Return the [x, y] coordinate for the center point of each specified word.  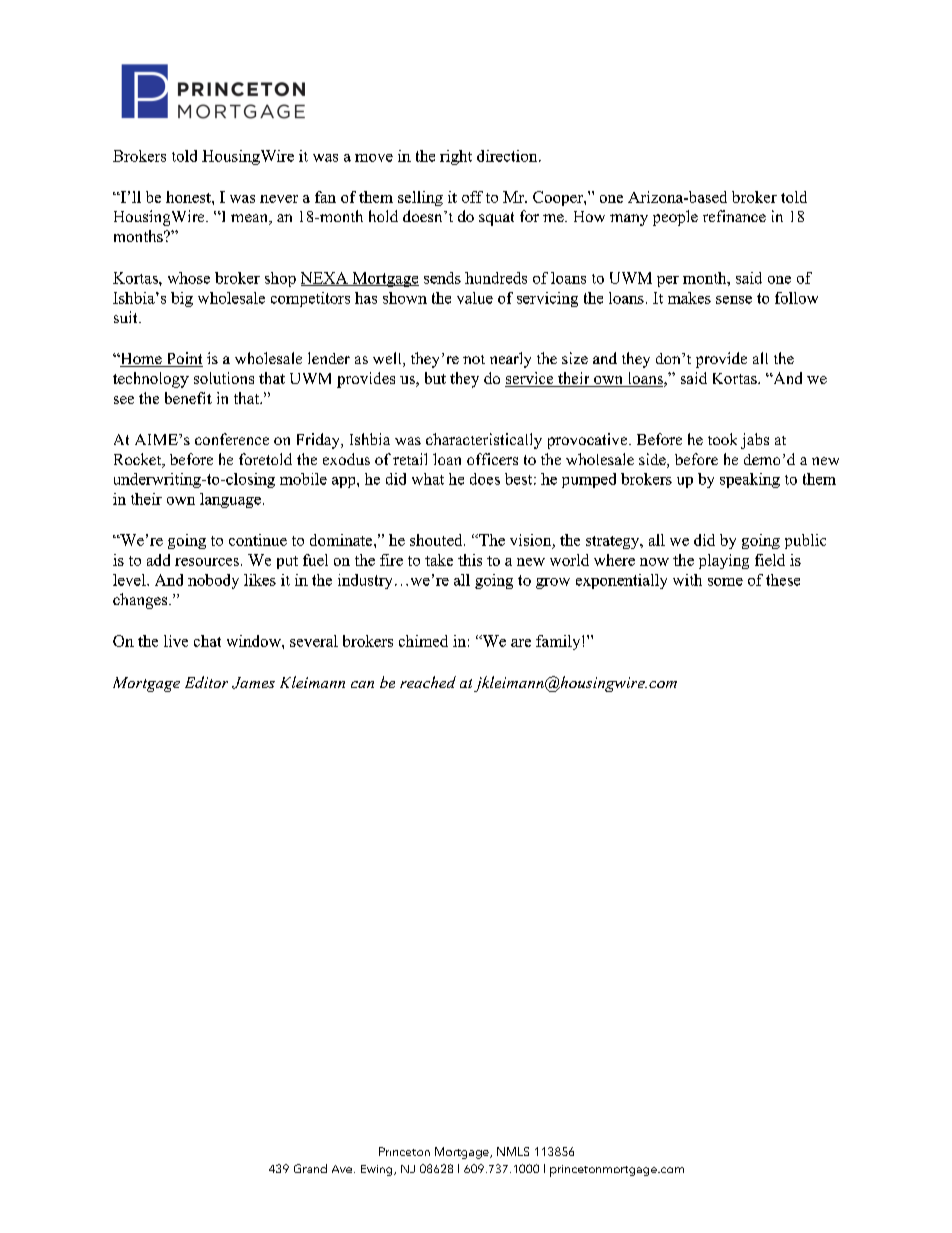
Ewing [378, 1170]
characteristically [484, 441]
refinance [734, 216]
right [456, 157]
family [559, 642]
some [725, 582]
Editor [206, 682]
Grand [310, 1168]
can [362, 684]
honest [189, 197]
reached [428, 682]
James [253, 683]
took [722, 439]
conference [232, 439]
